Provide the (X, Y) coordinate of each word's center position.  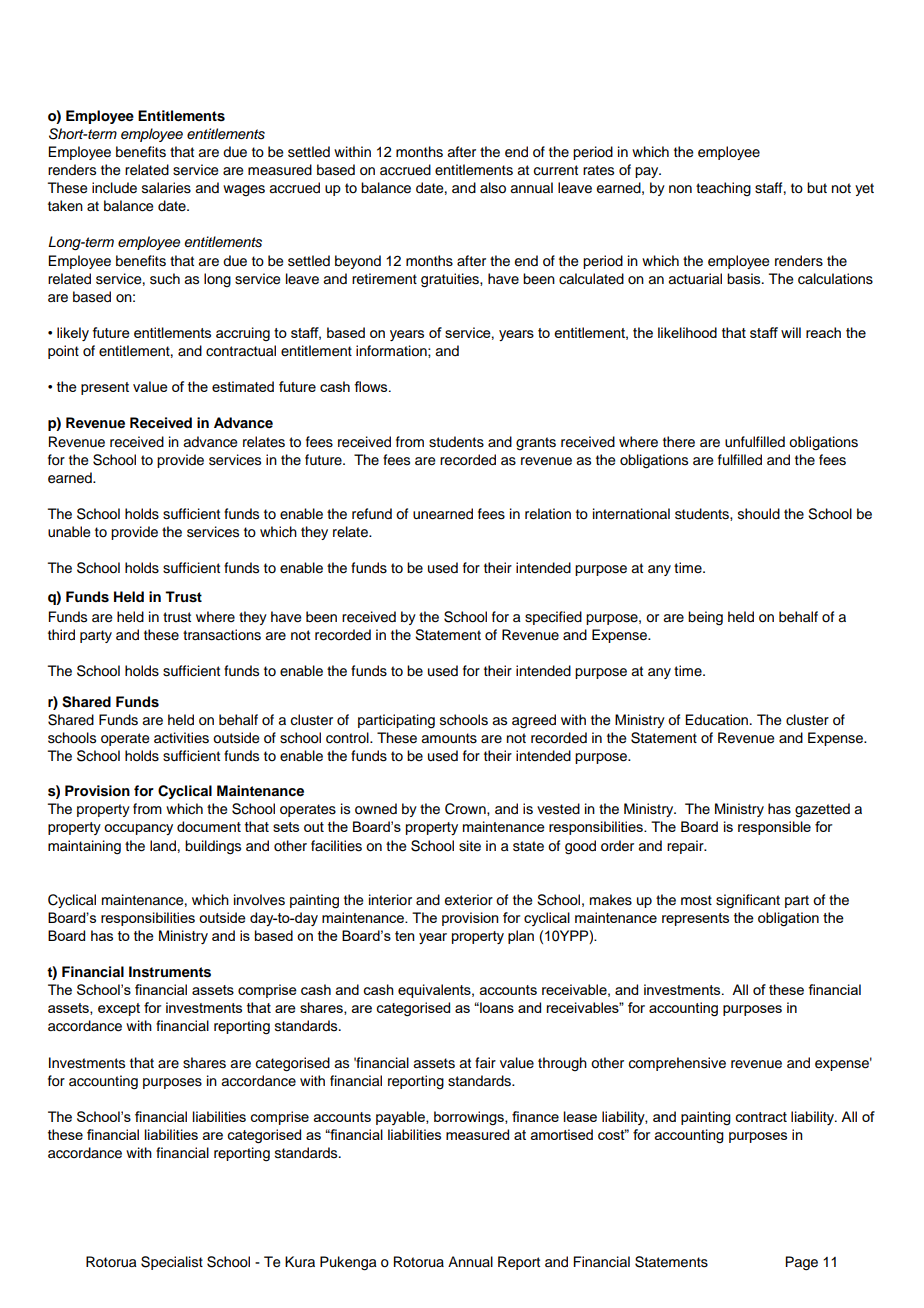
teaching (723, 189)
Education (718, 720)
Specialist (172, 1263)
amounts (449, 738)
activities (181, 738)
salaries (166, 188)
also (493, 188)
